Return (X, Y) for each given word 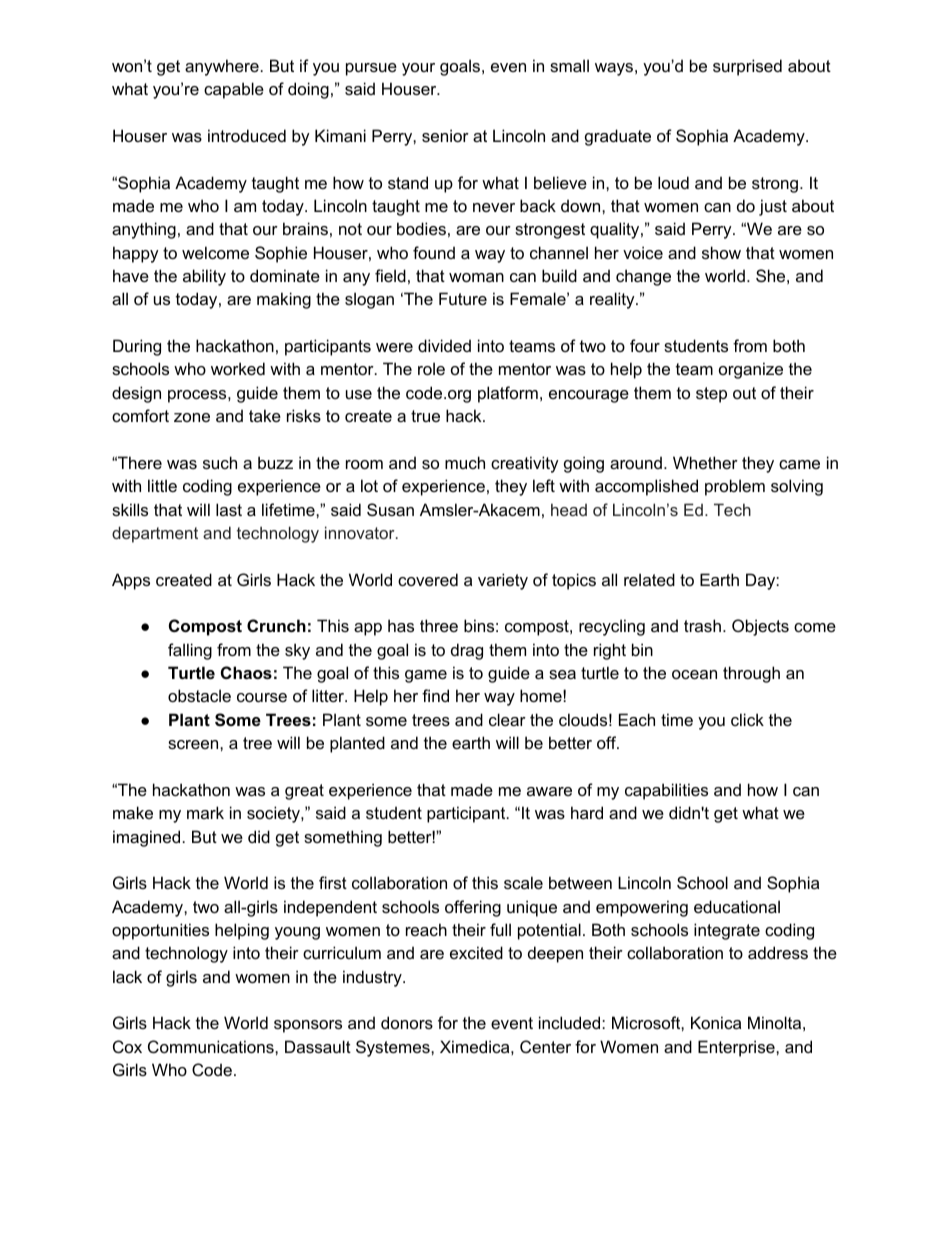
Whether (705, 462)
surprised (747, 67)
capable (234, 90)
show (721, 252)
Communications (212, 1046)
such (220, 462)
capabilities (666, 791)
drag (467, 651)
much (465, 462)
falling (190, 651)
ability (204, 277)
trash (702, 625)
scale (523, 882)
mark (205, 812)
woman (476, 277)
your (418, 69)
